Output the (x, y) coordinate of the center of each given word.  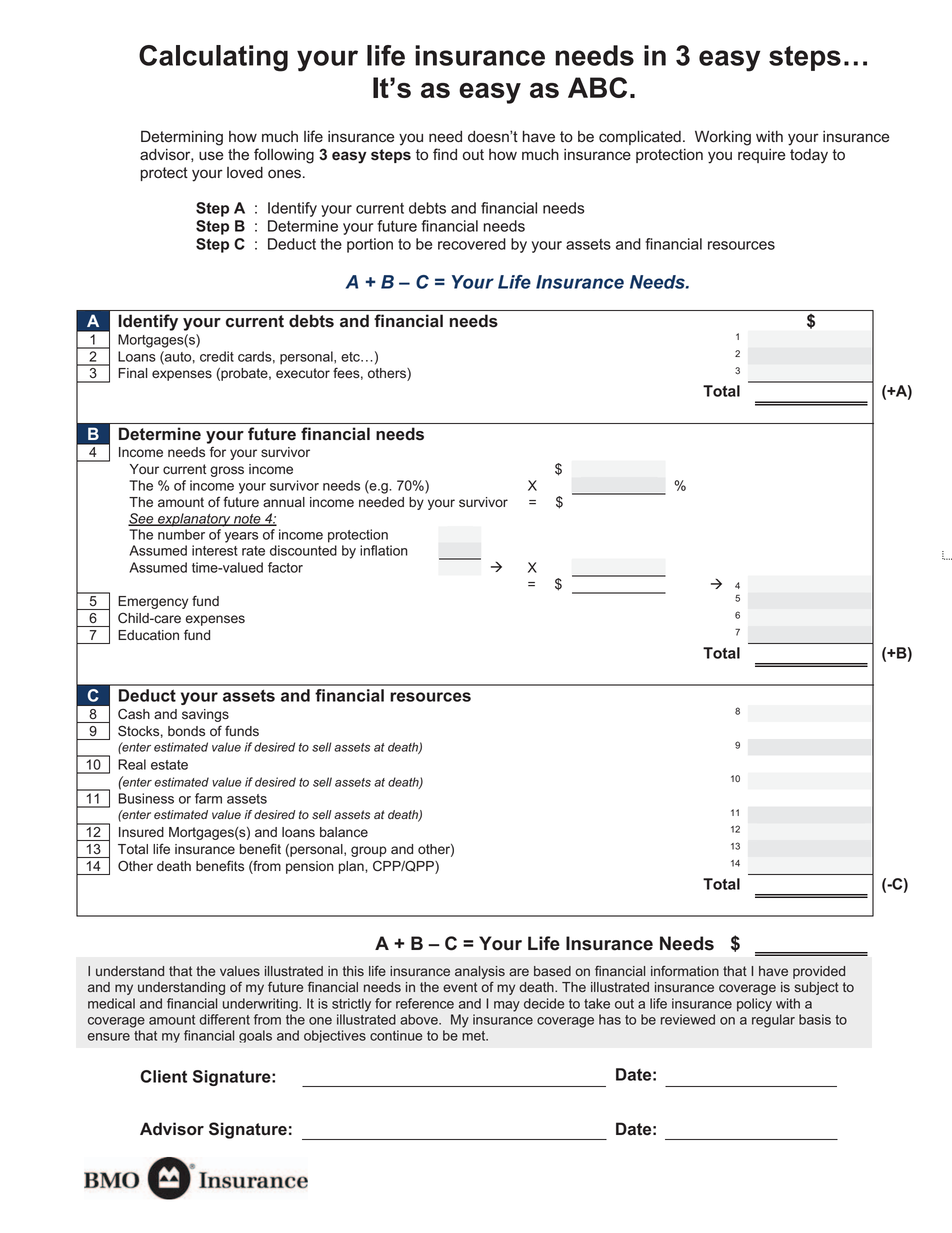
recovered (472, 244)
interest (215, 550)
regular (773, 1021)
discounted (303, 550)
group (369, 851)
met (475, 1036)
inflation (384, 550)
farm (208, 798)
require (762, 156)
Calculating (213, 58)
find (445, 154)
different (224, 1019)
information (685, 970)
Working (723, 138)
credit (217, 356)
